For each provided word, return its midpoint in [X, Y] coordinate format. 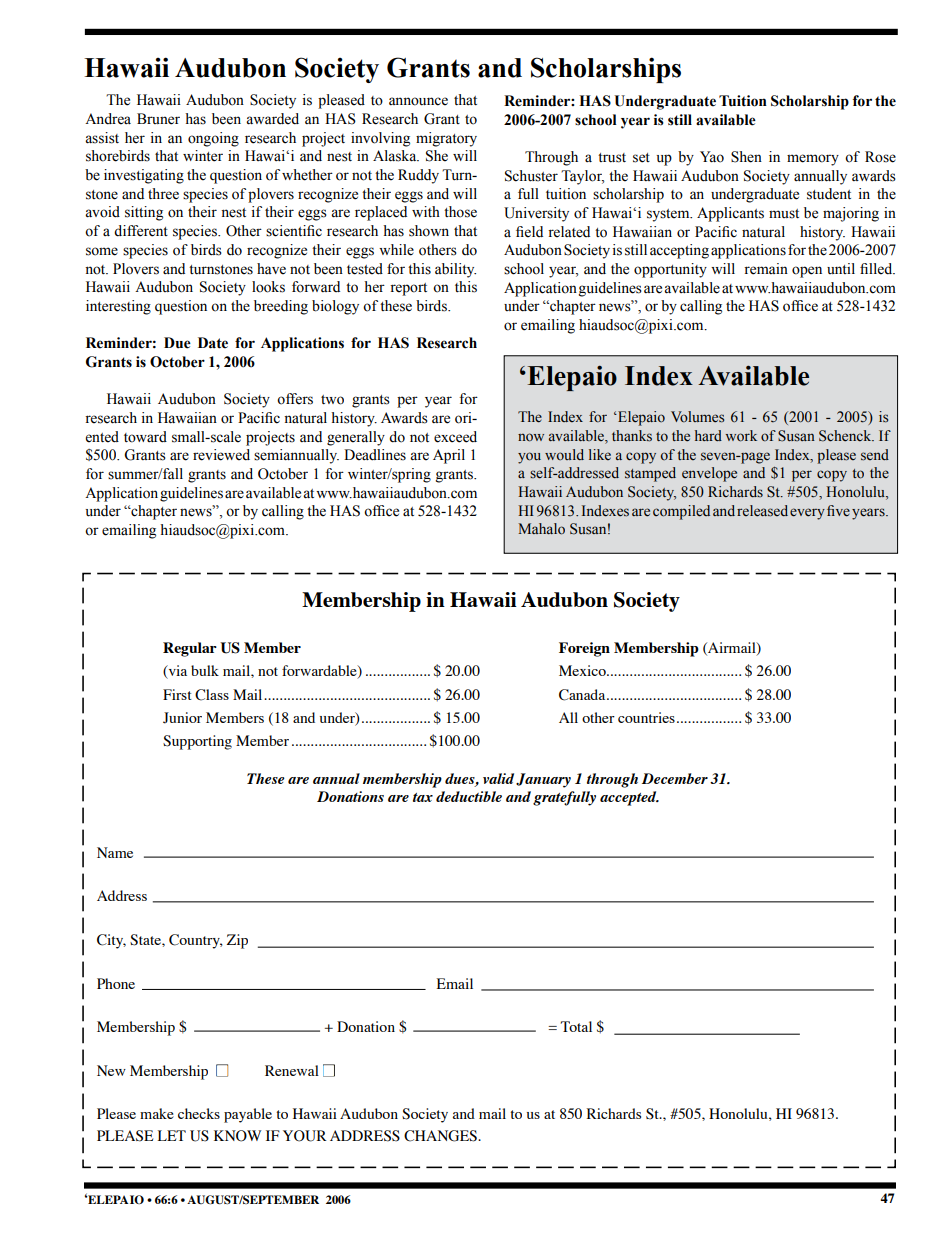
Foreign [584, 649]
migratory [446, 139]
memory [813, 160]
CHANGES [441, 1136]
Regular [190, 649]
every [807, 514]
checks [199, 1113]
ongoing [213, 139]
